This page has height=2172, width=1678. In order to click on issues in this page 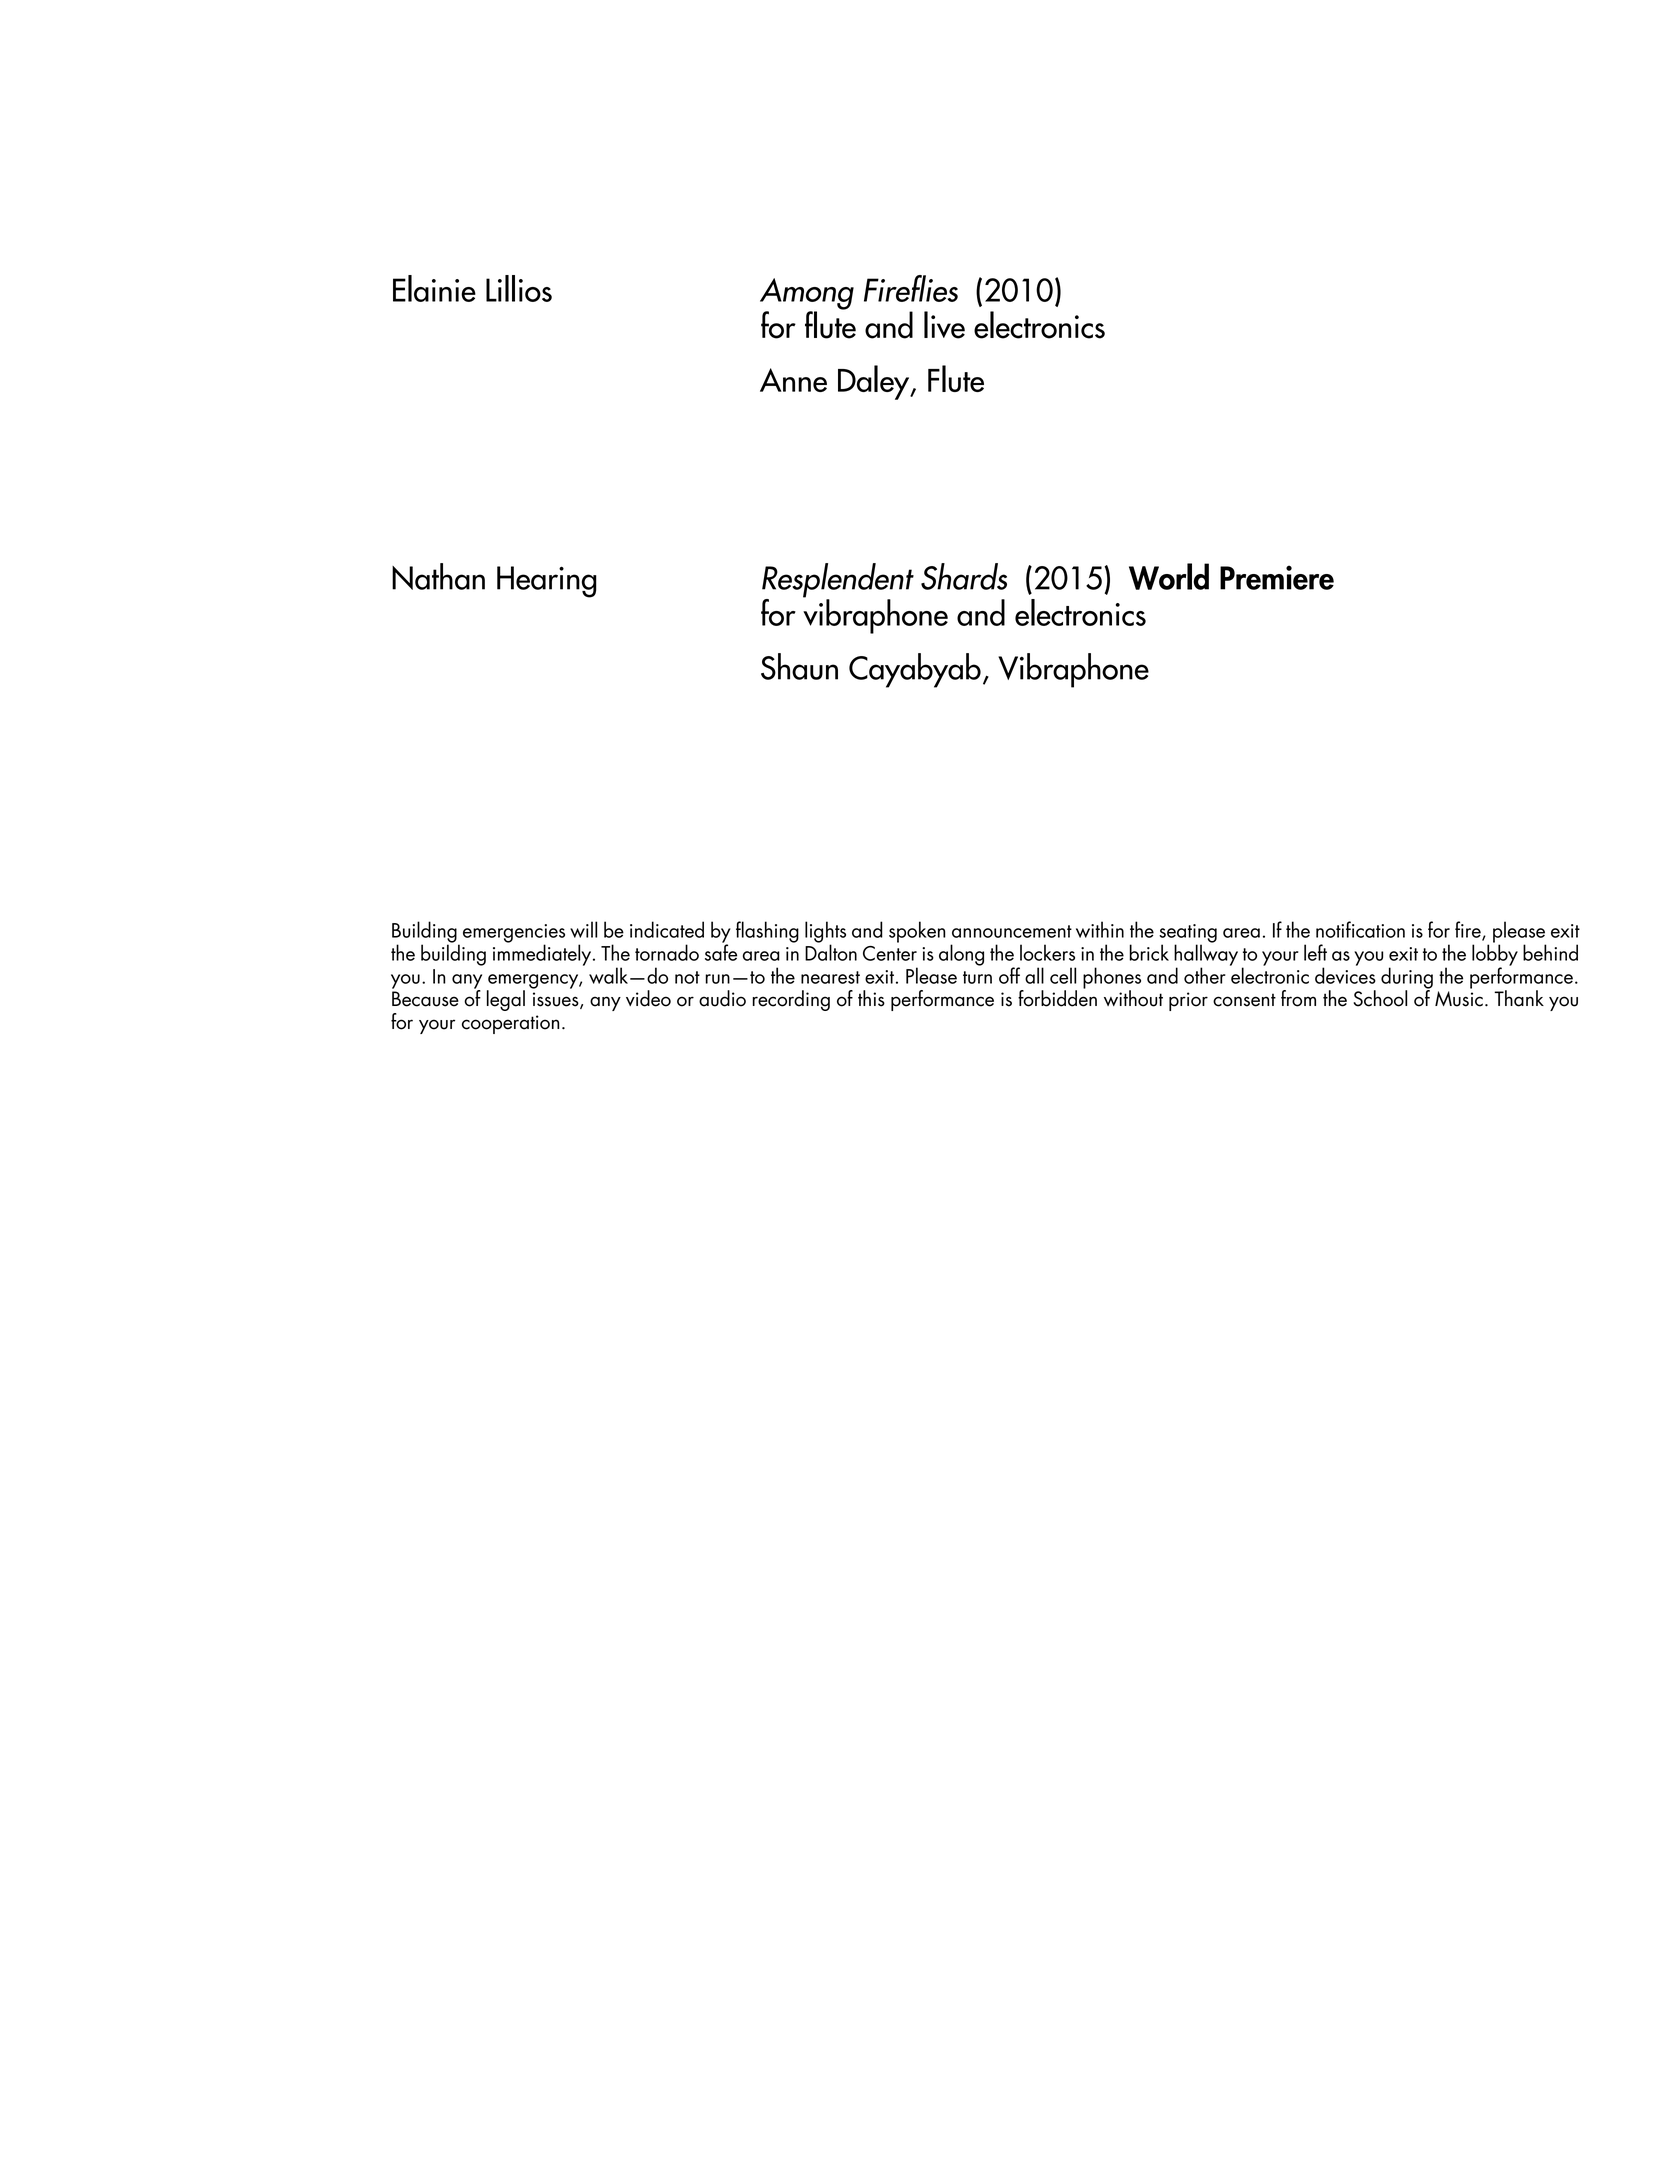, I will do `click(557, 1000)`.
